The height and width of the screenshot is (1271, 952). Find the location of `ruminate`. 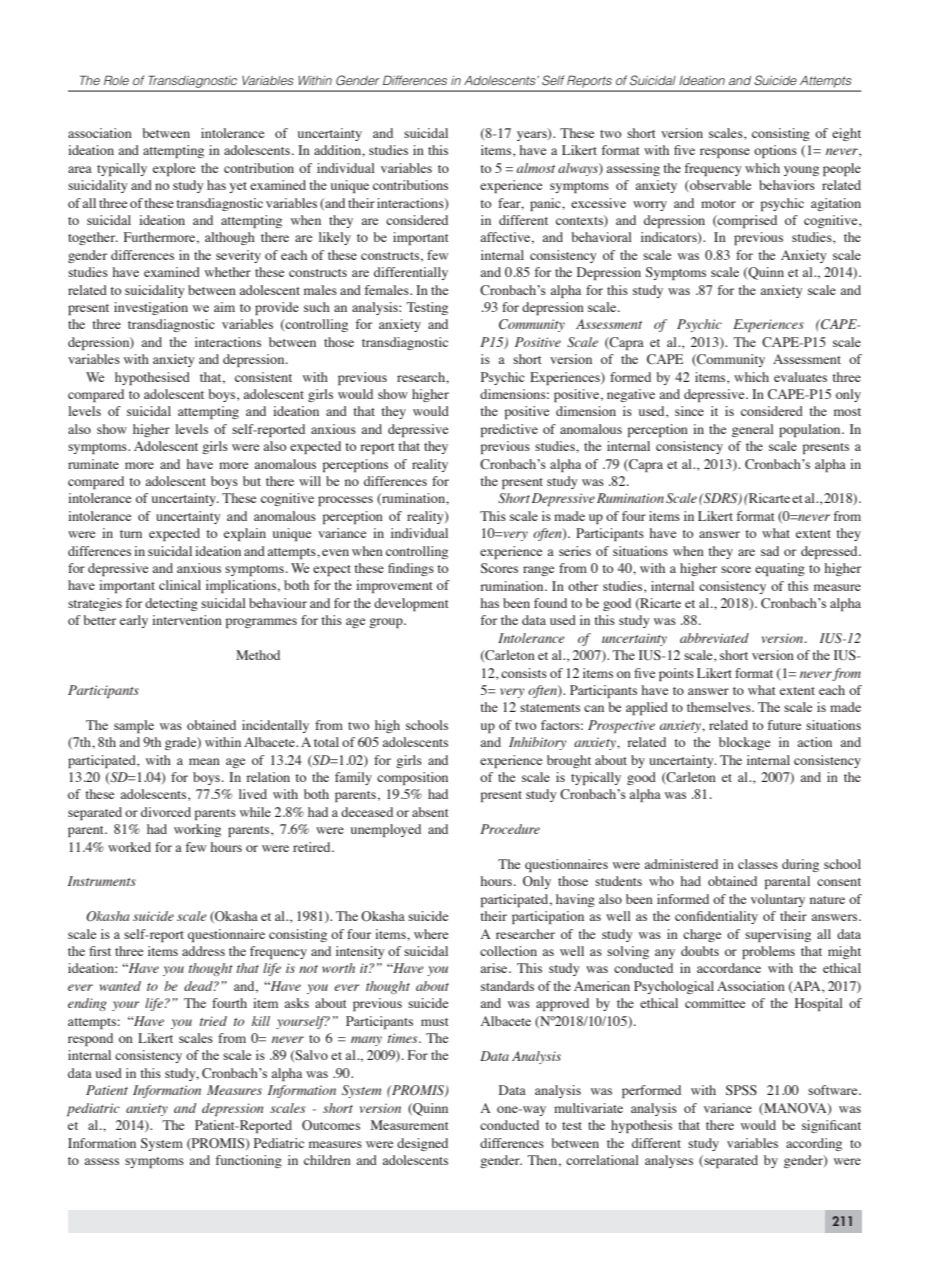

ruminate is located at coordinates (93, 464).
